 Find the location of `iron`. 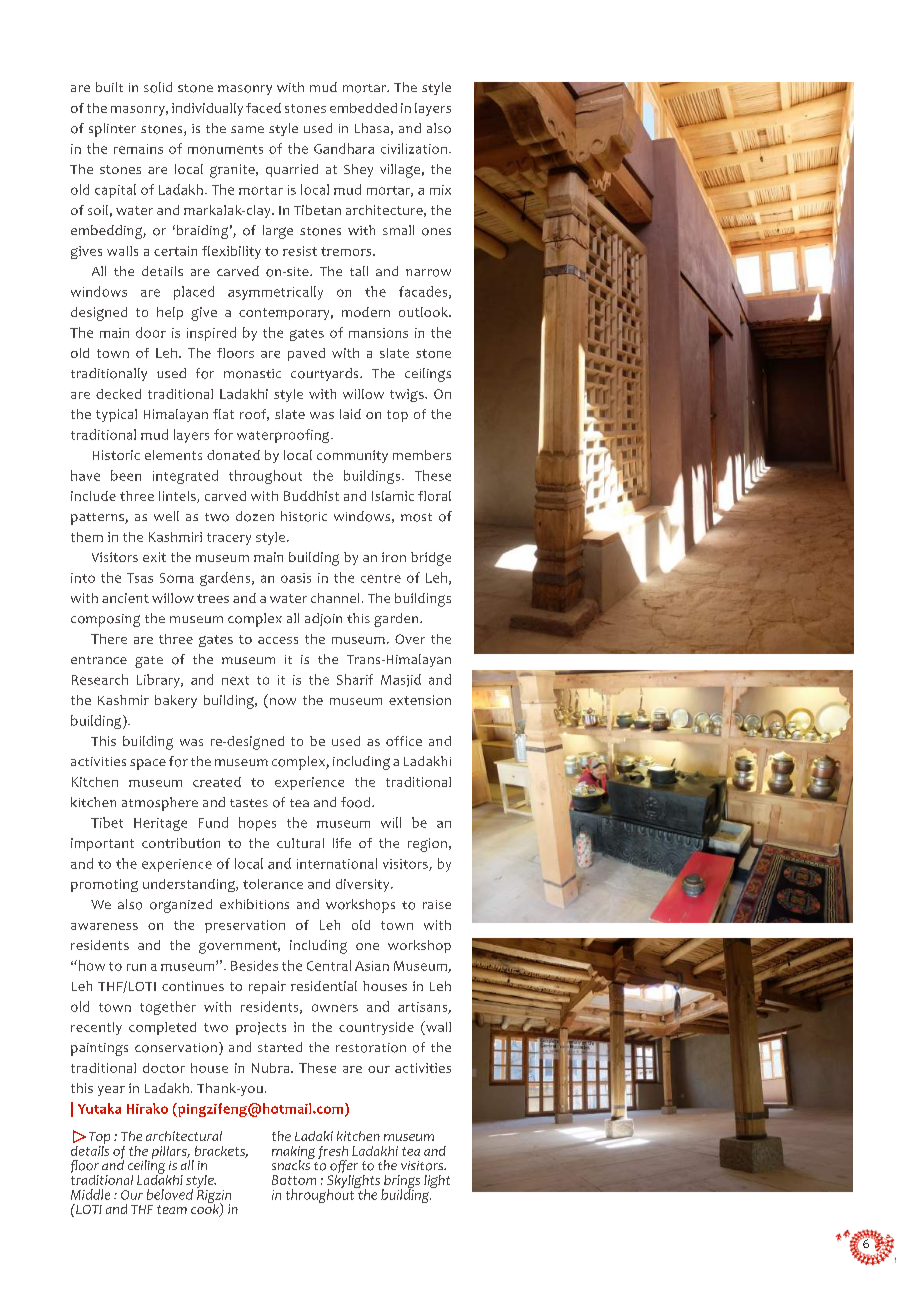

iron is located at coordinates (394, 557).
